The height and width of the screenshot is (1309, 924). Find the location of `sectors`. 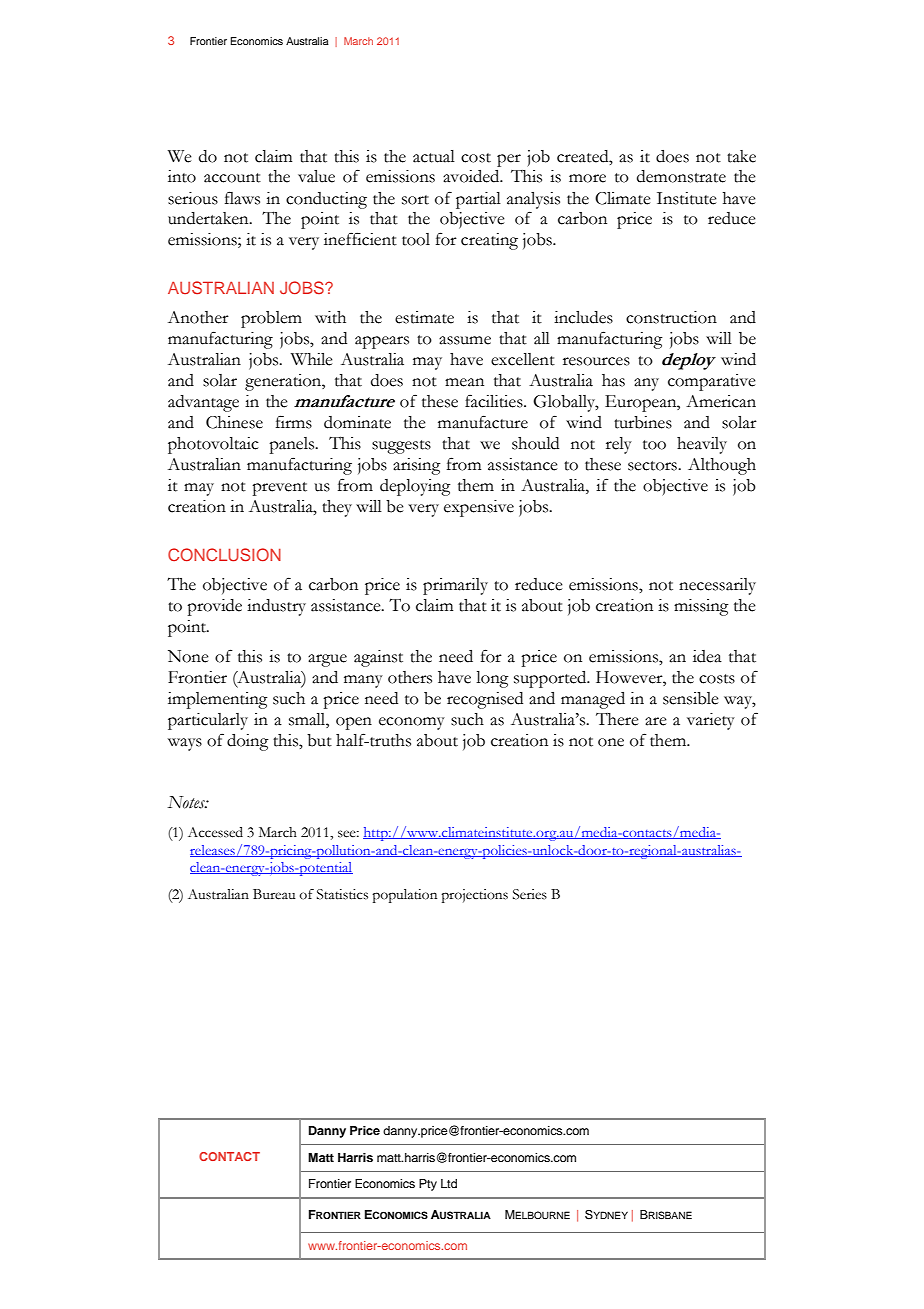

sectors is located at coordinates (653, 466).
